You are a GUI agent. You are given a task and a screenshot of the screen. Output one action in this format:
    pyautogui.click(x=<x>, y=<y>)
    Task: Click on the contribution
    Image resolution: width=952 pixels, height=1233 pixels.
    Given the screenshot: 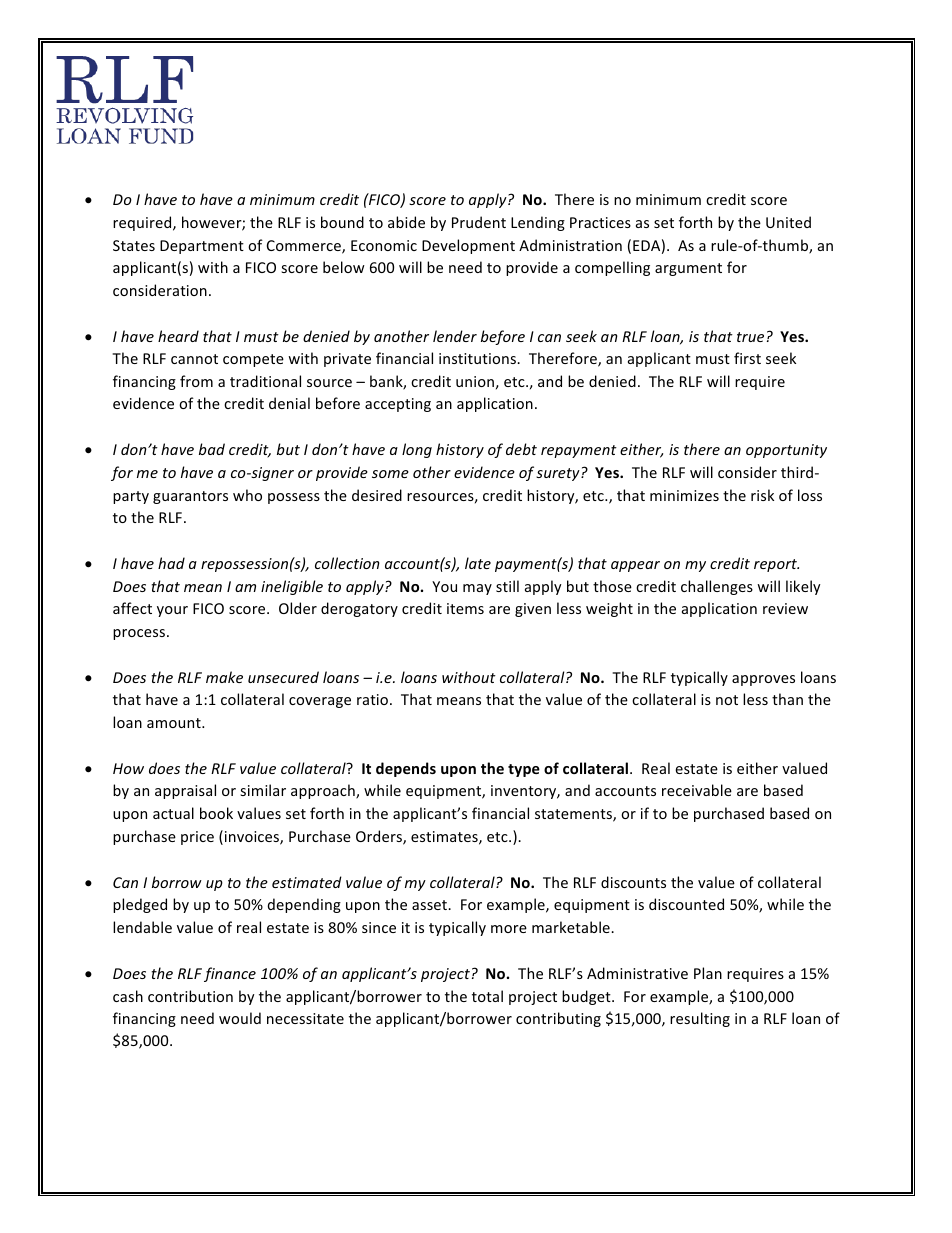 What is the action you would take?
    pyautogui.click(x=190, y=996)
